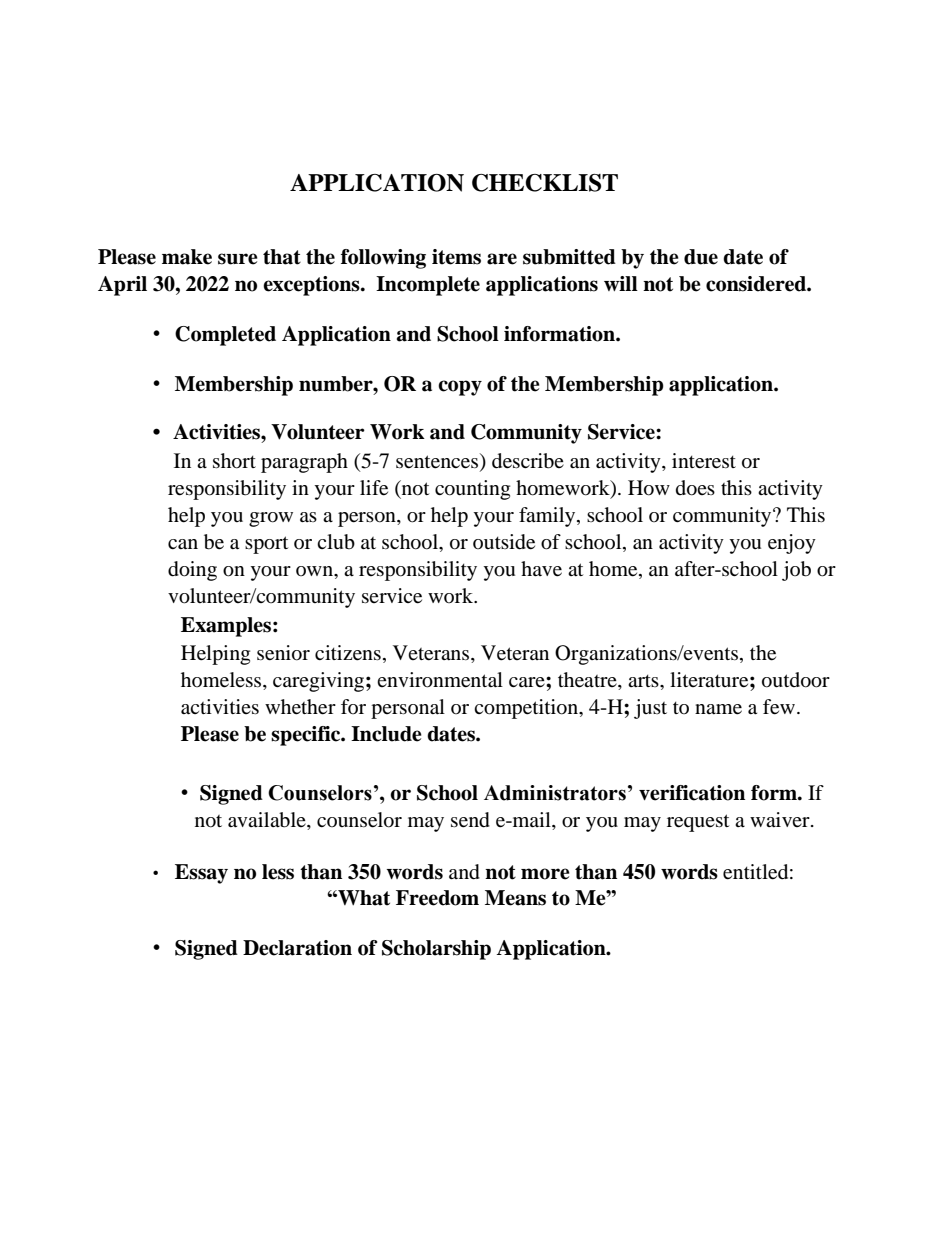 This document has width=952, height=1233. Describe the element at coordinates (504, 542) in the document. I see `outside` at that location.
